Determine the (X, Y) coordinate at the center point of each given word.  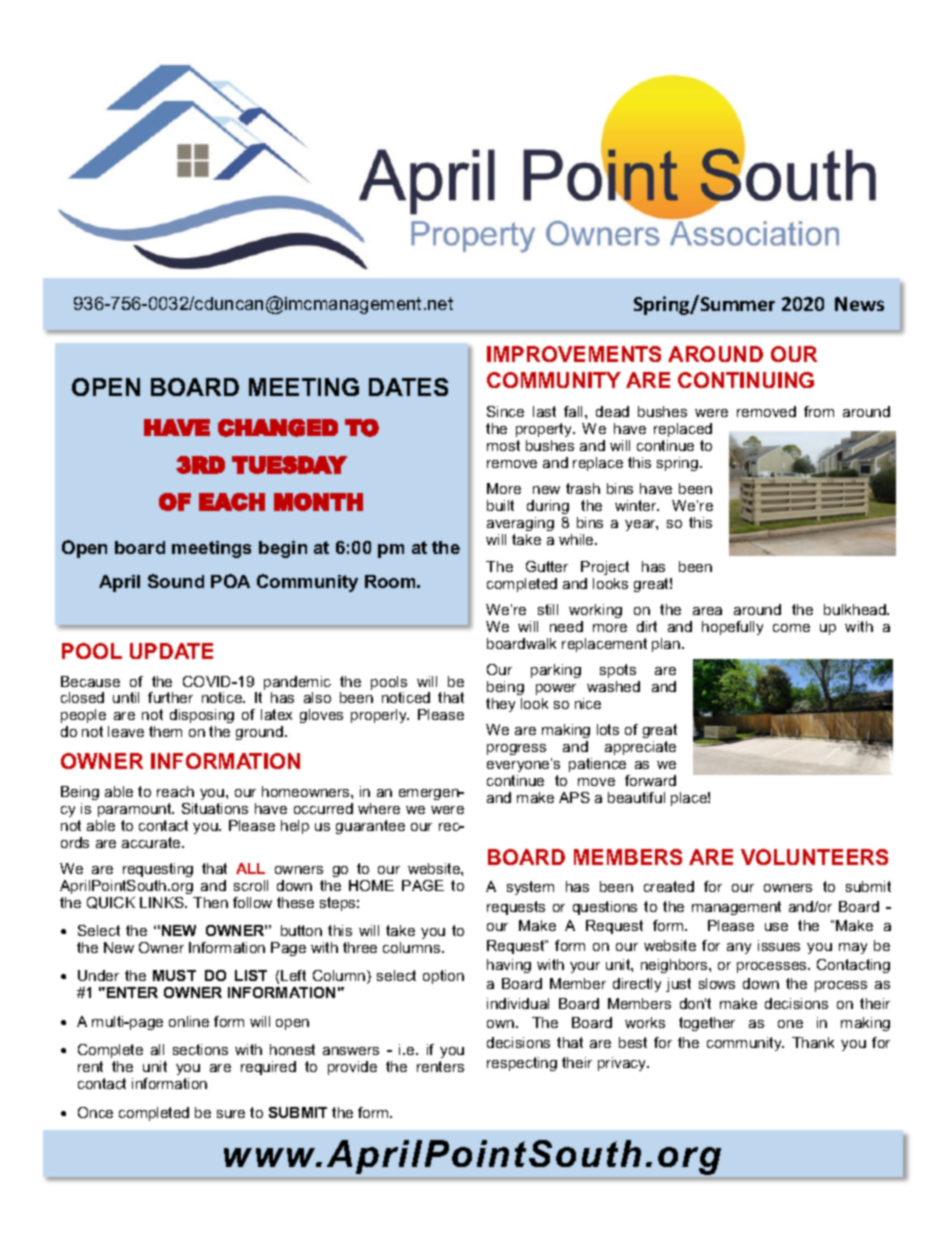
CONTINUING (746, 380)
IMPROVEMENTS (574, 354)
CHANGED (278, 428)
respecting (522, 1064)
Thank (813, 1042)
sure (231, 1114)
